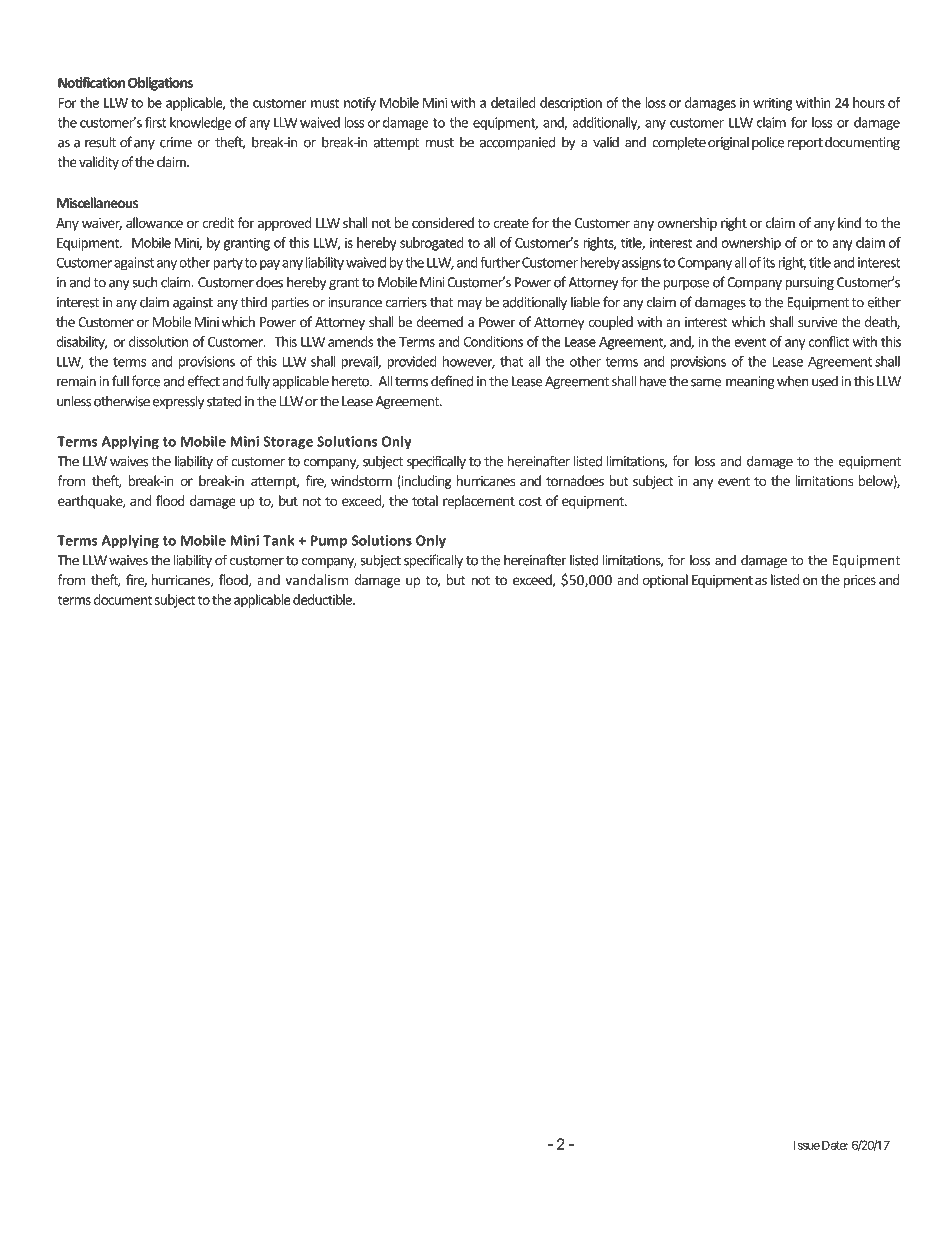 This image has height=1233, width=952. Describe the element at coordinates (145, 282) in the image. I see `such` at that location.
